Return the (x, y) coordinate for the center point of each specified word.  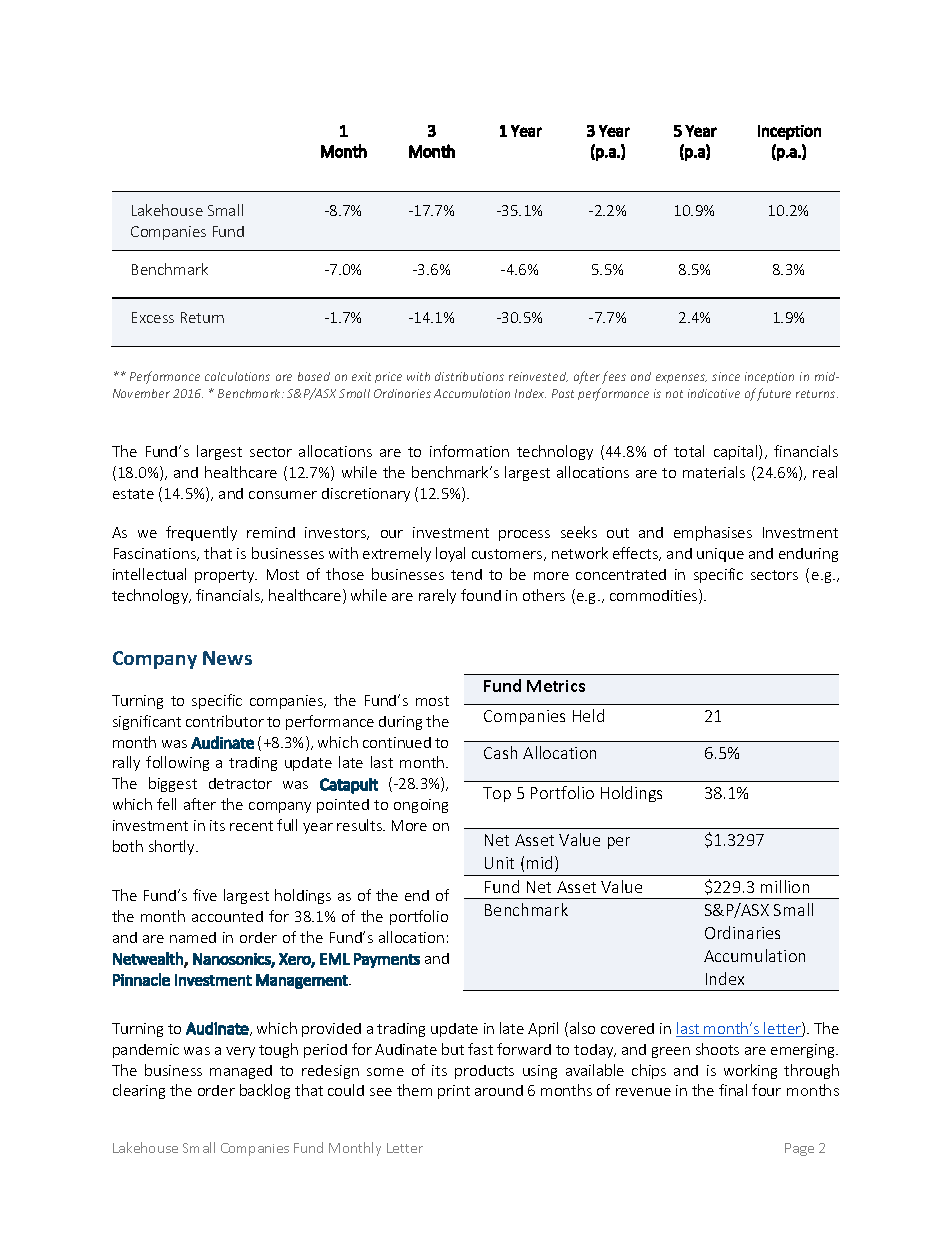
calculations (237, 376)
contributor (225, 721)
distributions (469, 376)
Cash (500, 752)
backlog (265, 1091)
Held (588, 715)
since (726, 376)
